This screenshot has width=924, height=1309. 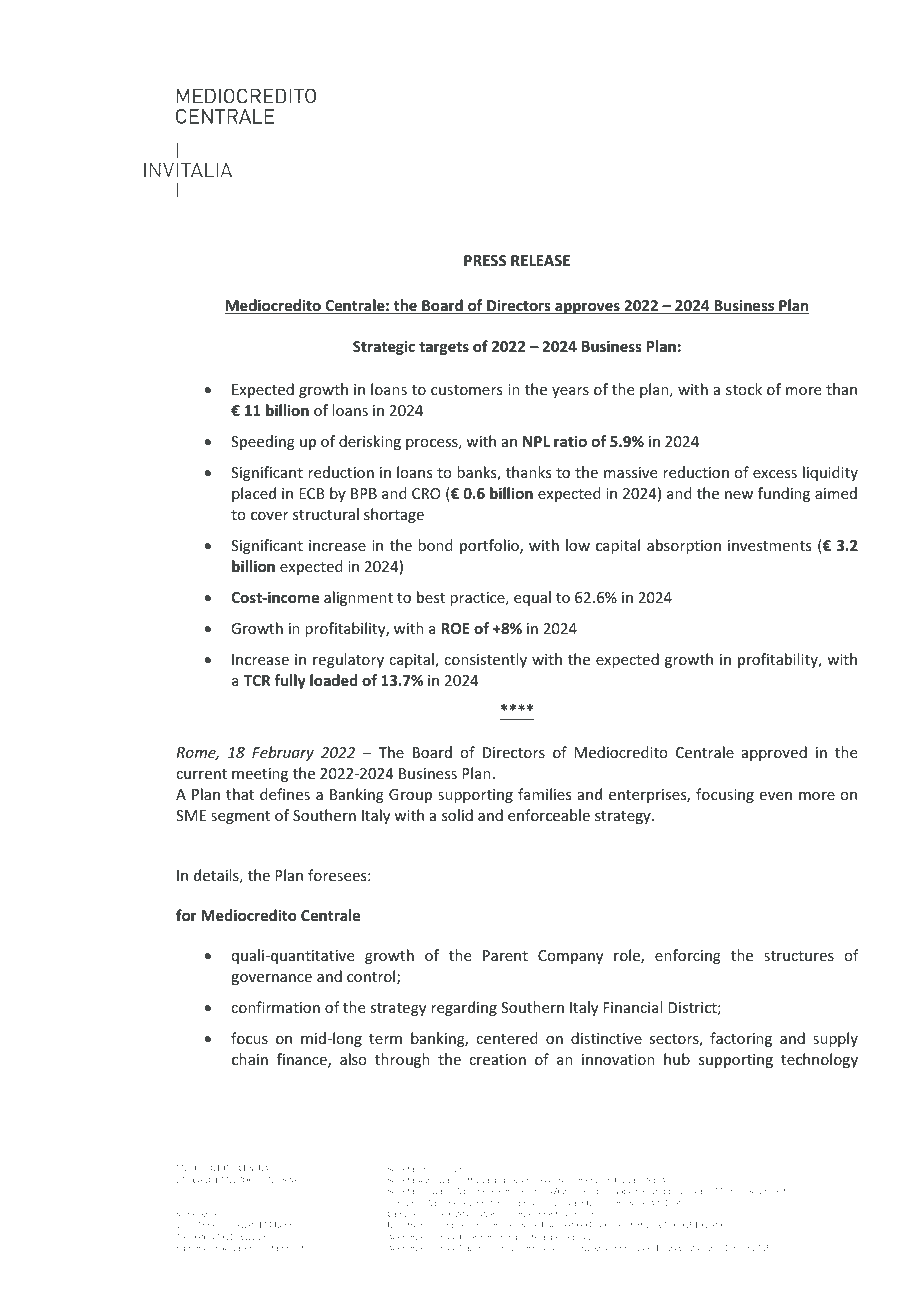 What do you see at coordinates (283, 753) in the screenshot?
I see `February` at bounding box center [283, 753].
